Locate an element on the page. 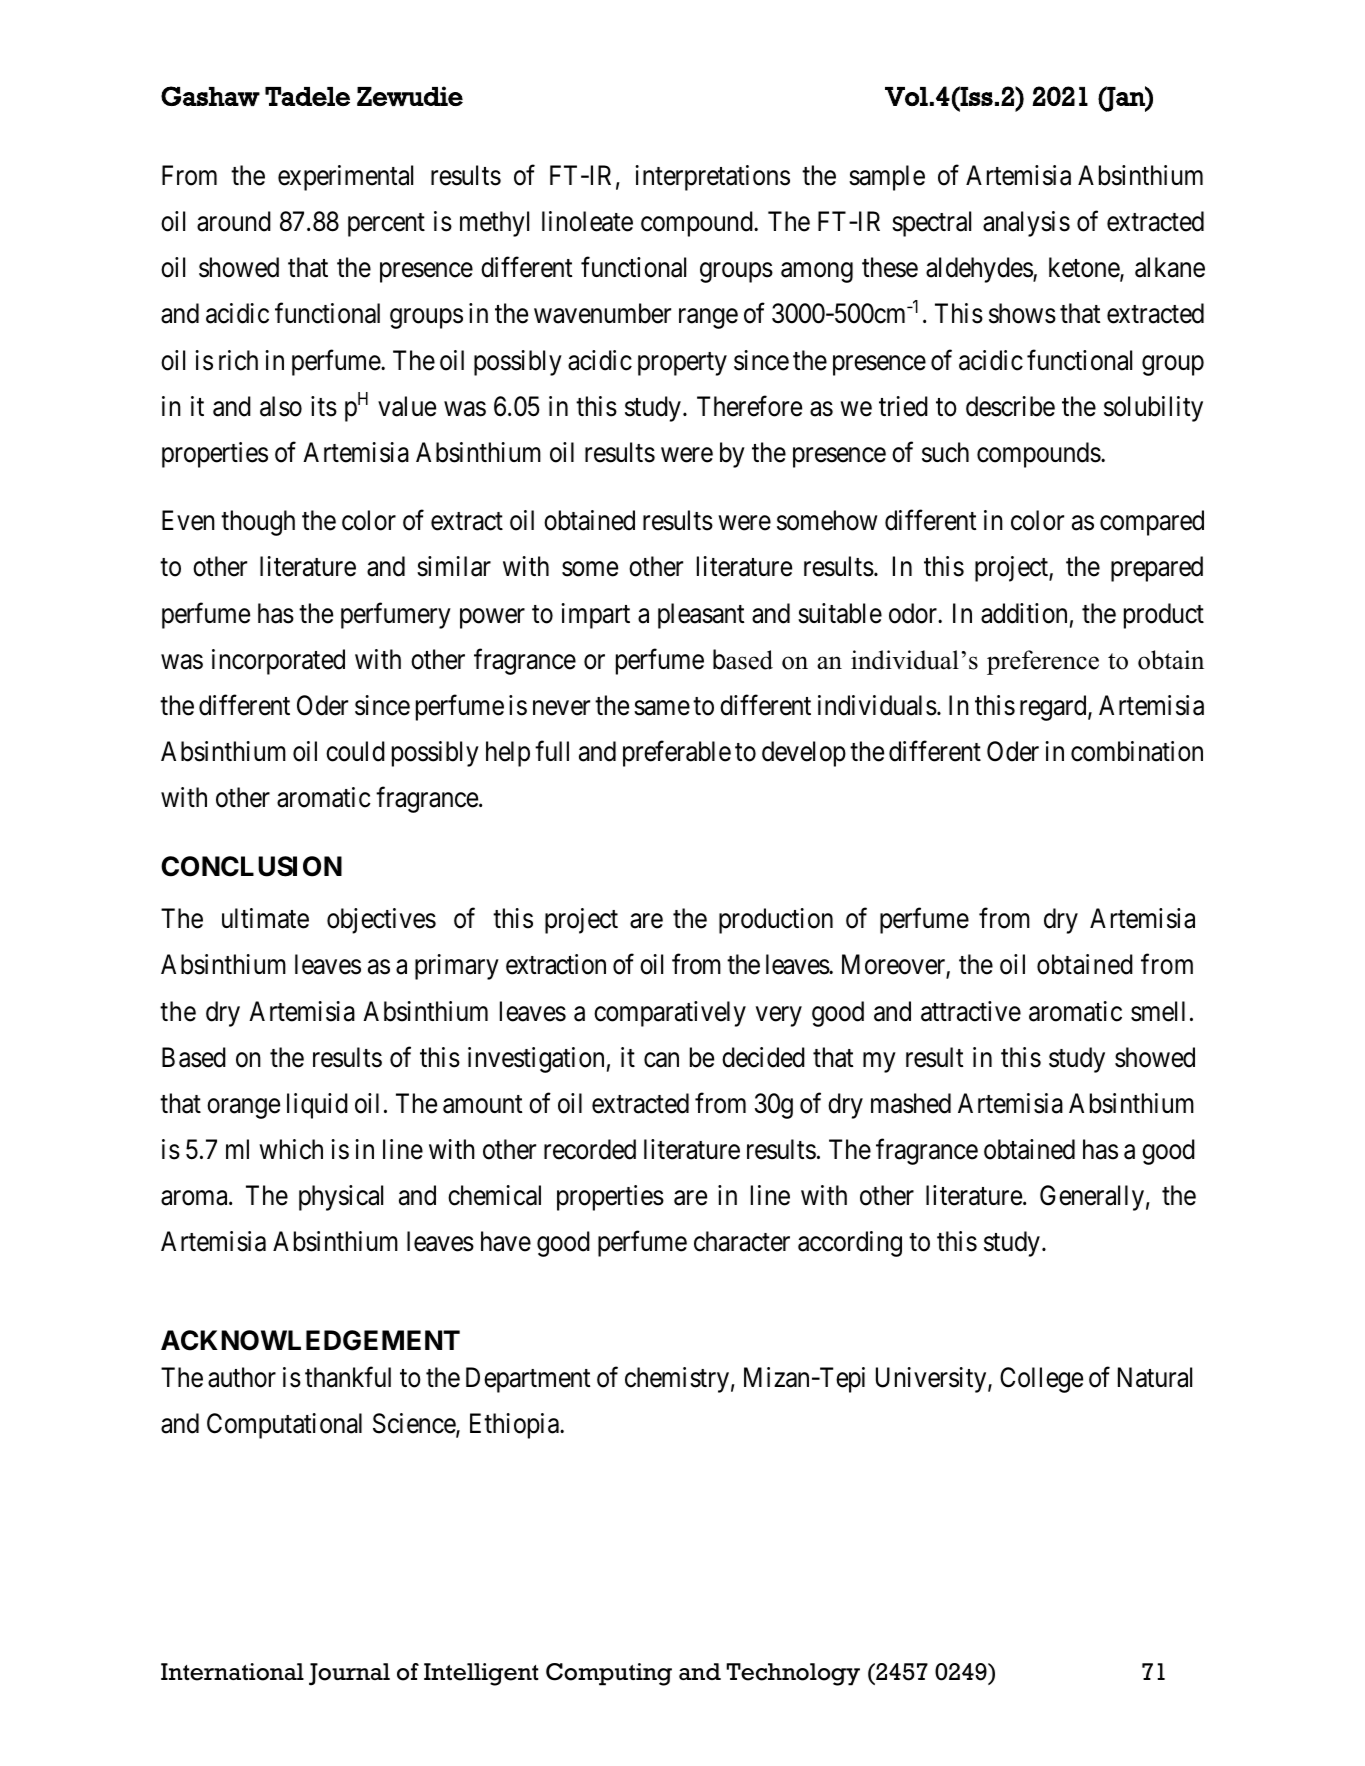 The image size is (1365, 1766). could is located at coordinates (355, 751).
